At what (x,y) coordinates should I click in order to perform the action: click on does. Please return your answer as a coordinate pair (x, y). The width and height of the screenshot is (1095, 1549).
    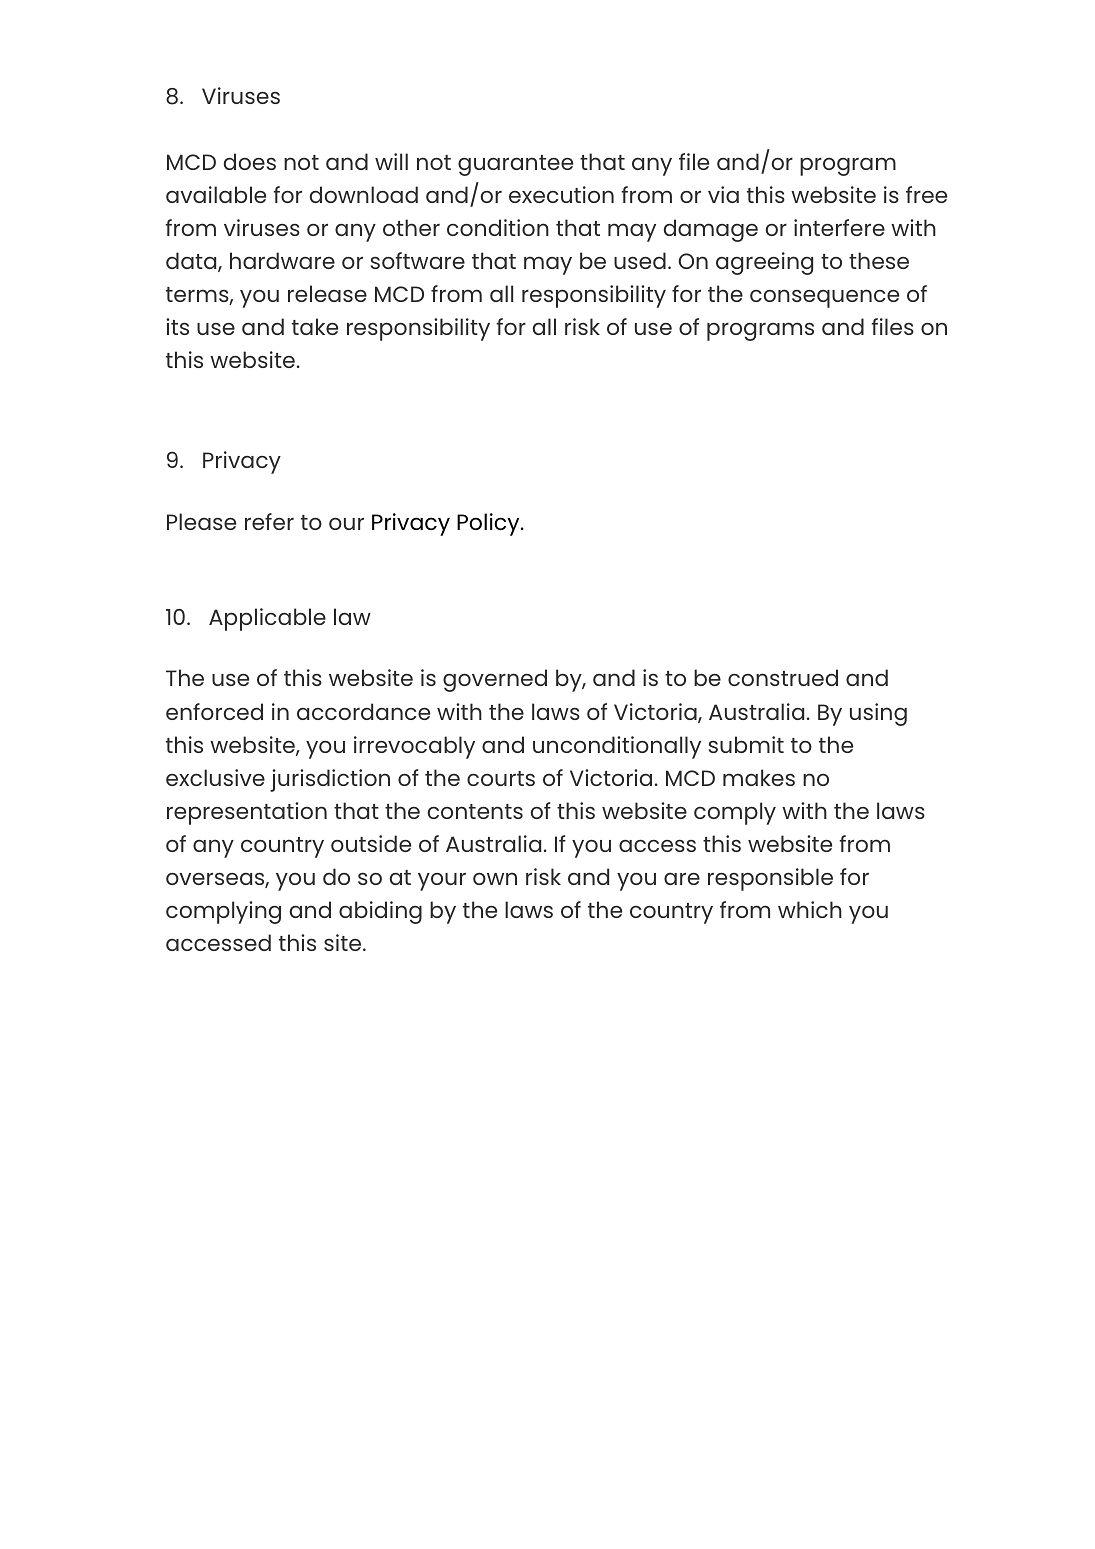
    Looking at the image, I should click on (250, 161).
